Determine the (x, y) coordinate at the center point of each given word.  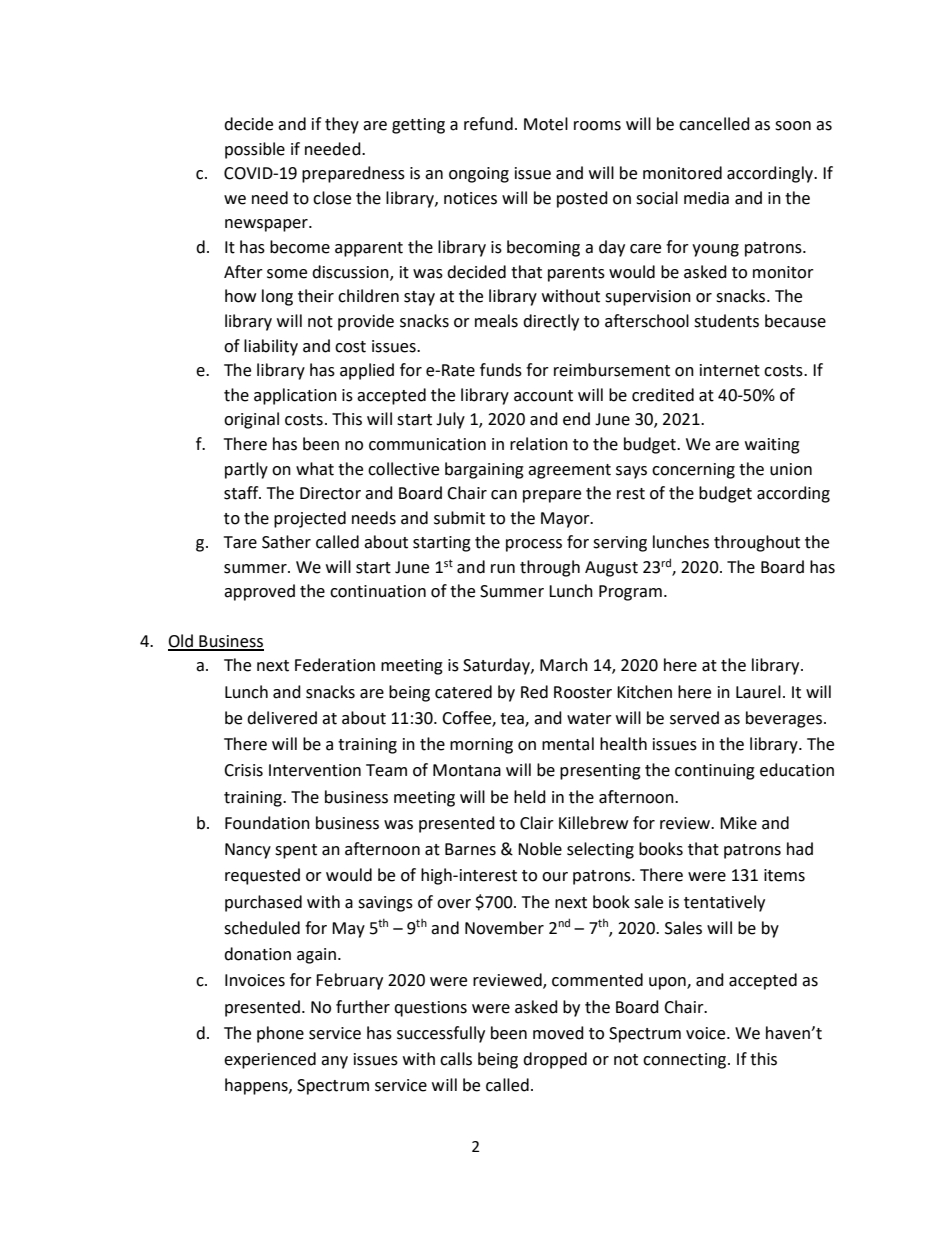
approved (259, 592)
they (342, 125)
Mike (738, 823)
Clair (537, 823)
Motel (546, 124)
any (334, 1062)
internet (730, 370)
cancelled (714, 124)
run (503, 569)
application (295, 396)
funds (501, 370)
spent (296, 851)
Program (630, 593)
